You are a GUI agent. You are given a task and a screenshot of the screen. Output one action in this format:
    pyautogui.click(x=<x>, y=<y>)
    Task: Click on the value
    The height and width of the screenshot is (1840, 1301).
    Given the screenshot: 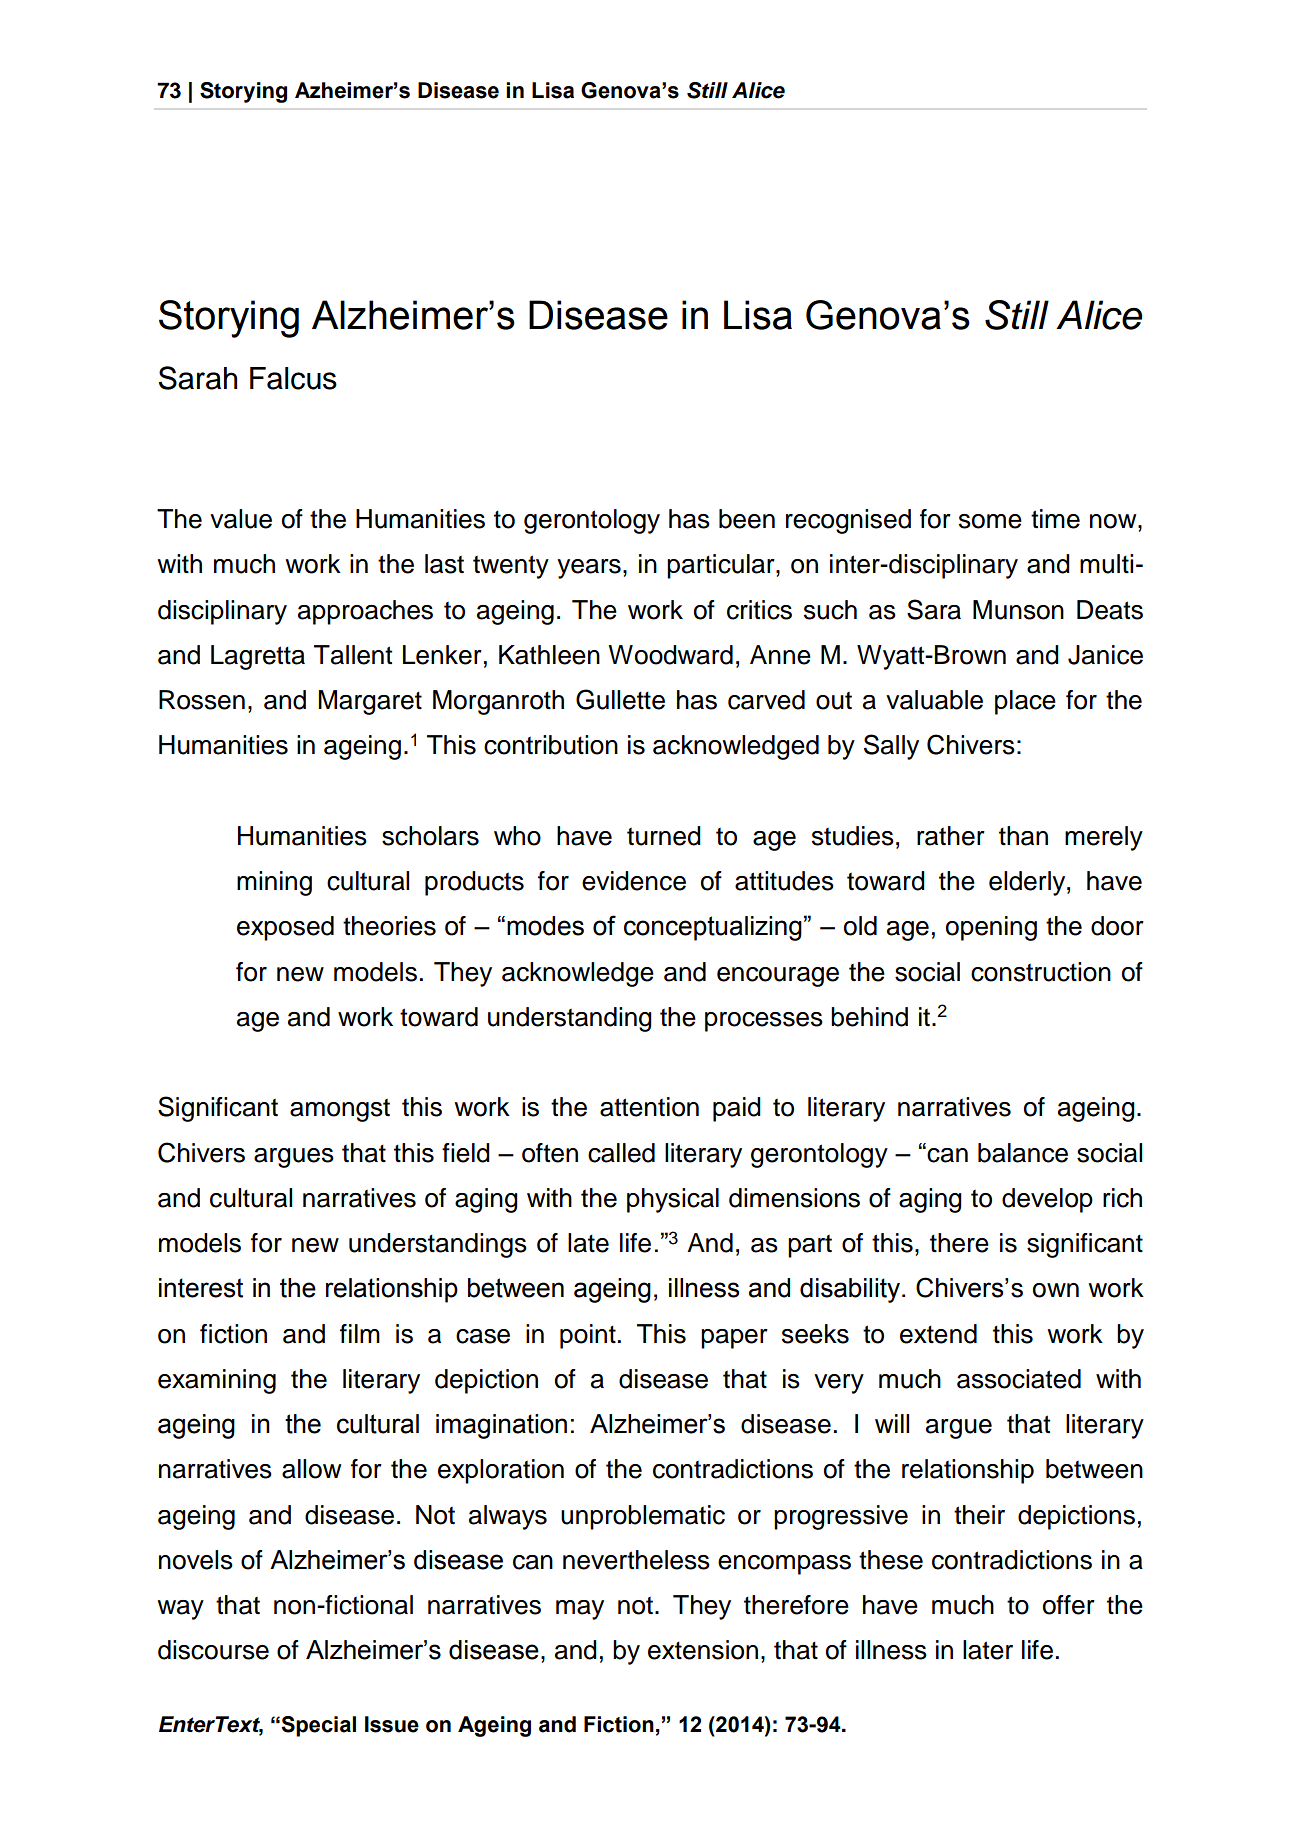 What is the action you would take?
    pyautogui.click(x=241, y=519)
